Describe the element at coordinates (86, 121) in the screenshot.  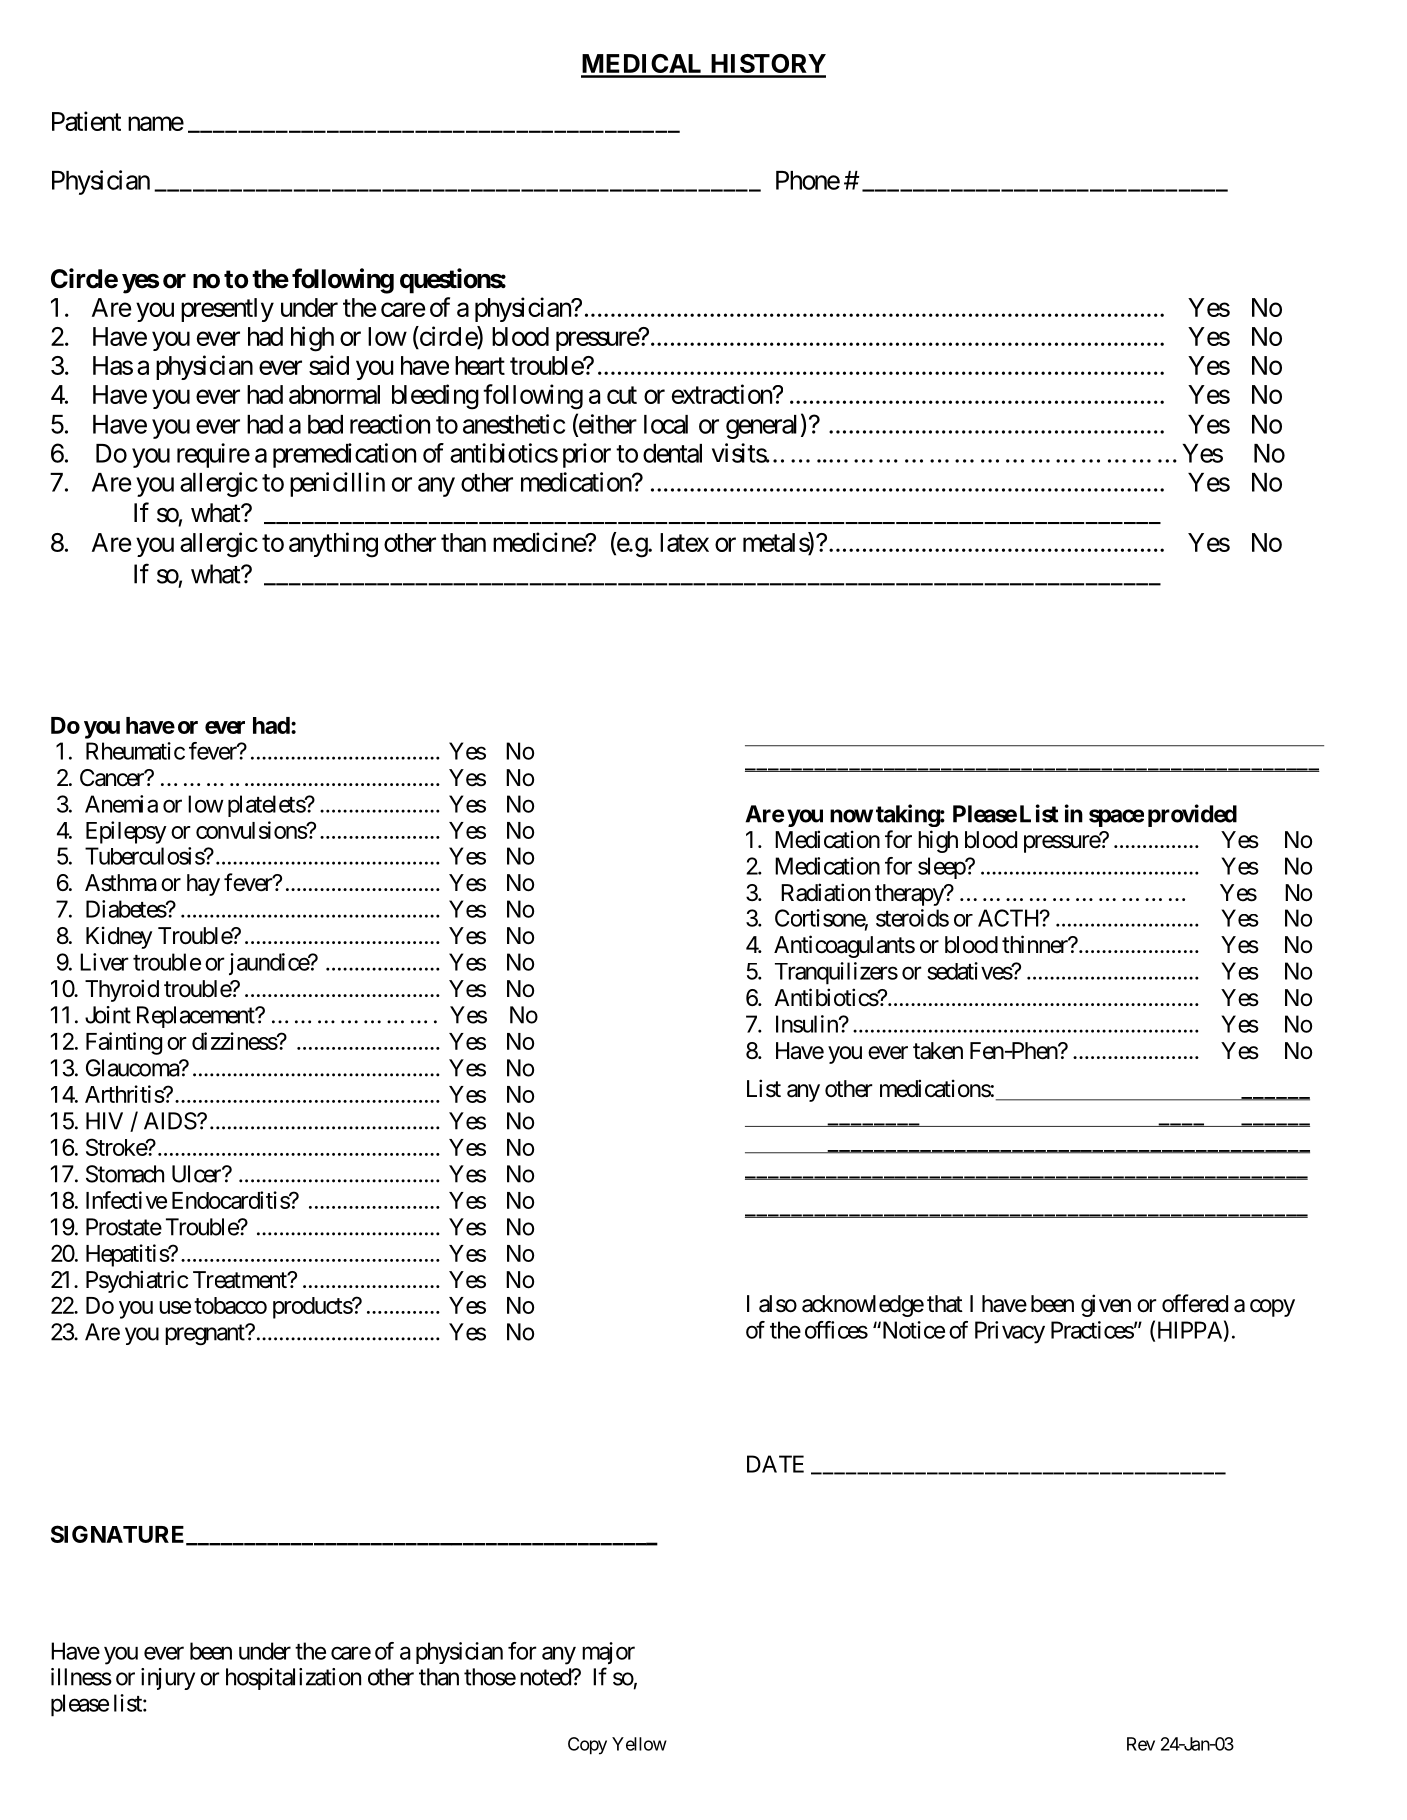
I see `Patient` at that location.
